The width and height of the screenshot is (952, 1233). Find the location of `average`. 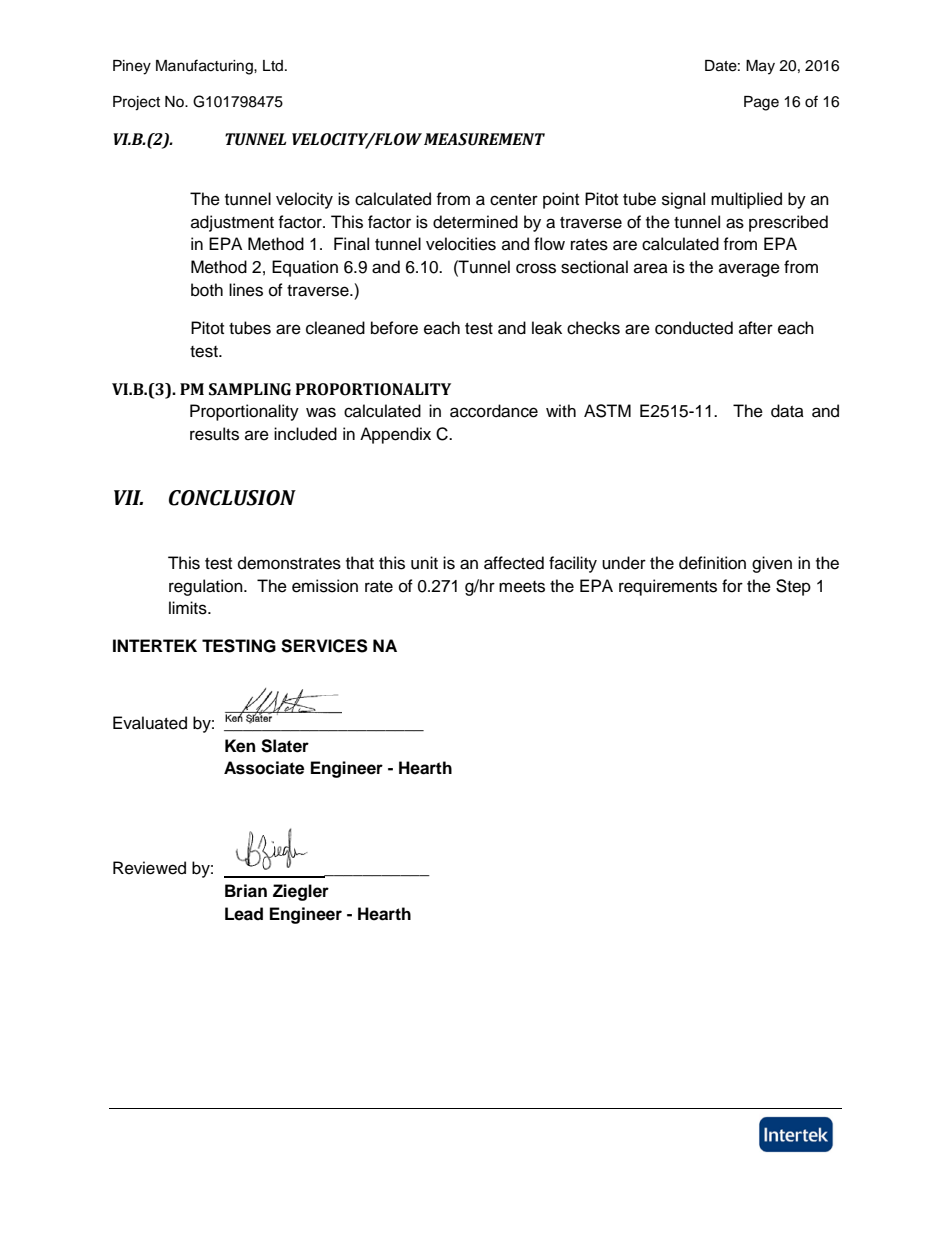

average is located at coordinates (749, 270).
